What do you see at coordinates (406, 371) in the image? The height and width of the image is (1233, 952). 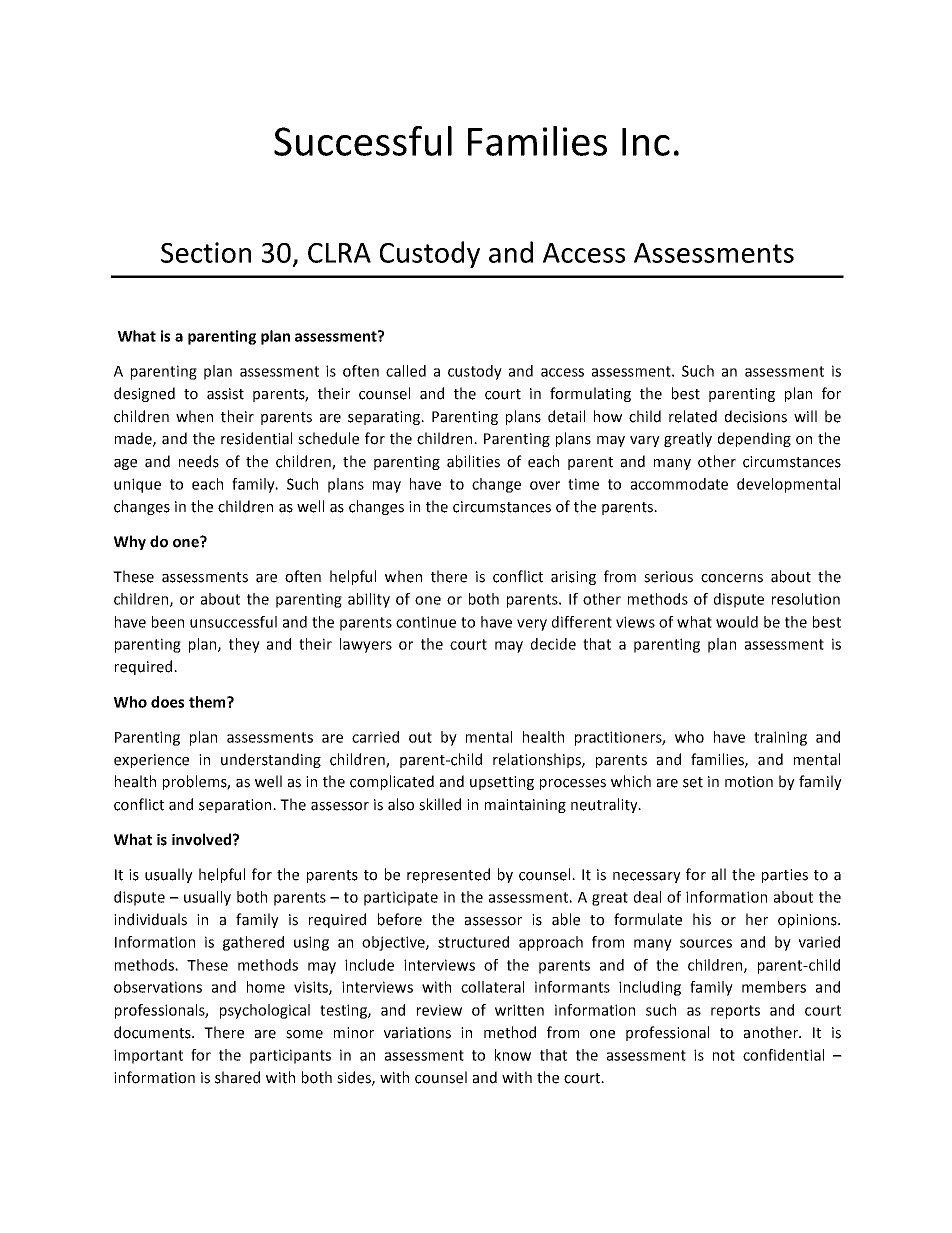 I see `called` at bounding box center [406, 371].
